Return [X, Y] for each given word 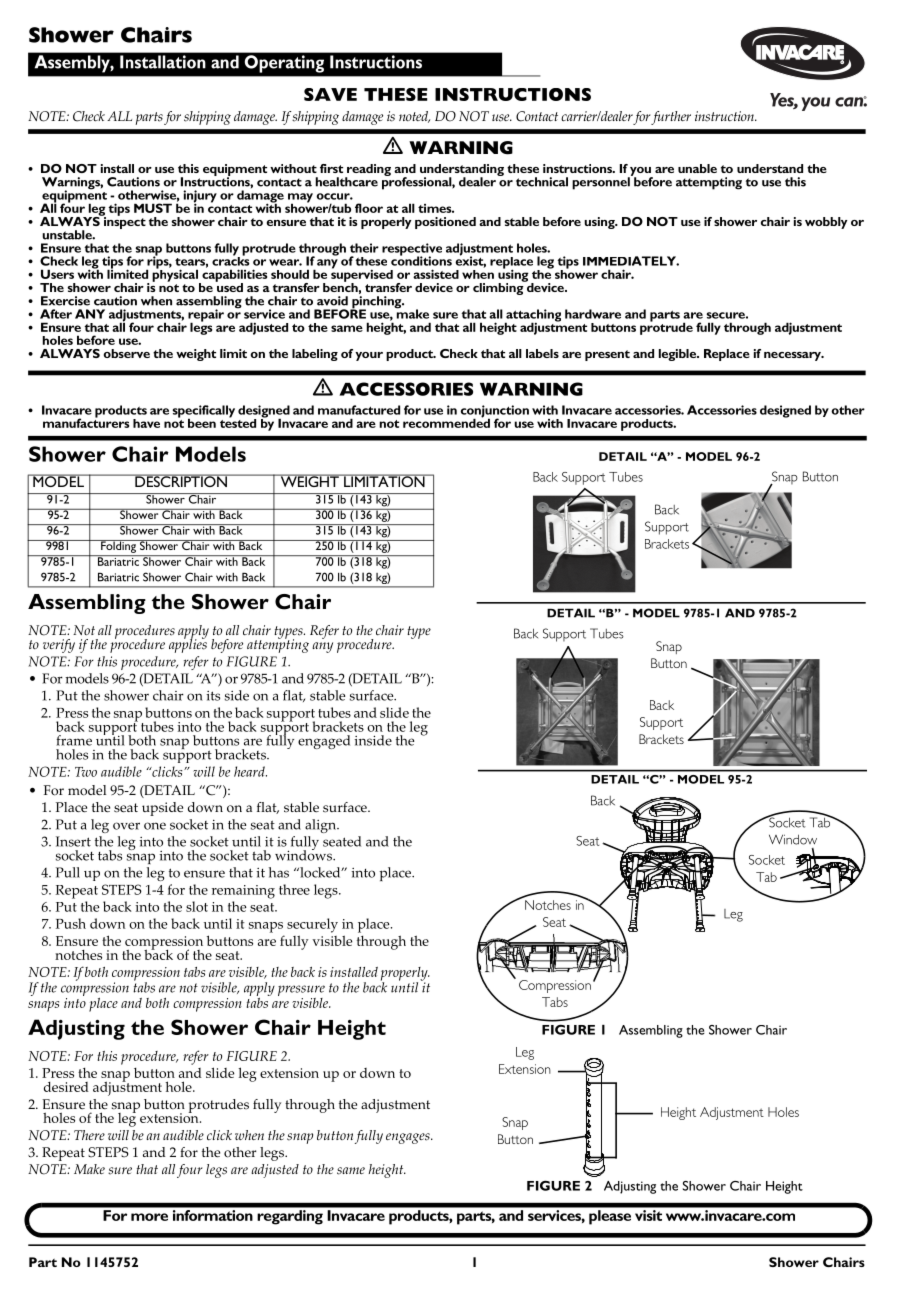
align [321, 826]
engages [409, 1138]
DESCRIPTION [181, 480]
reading [368, 171]
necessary [793, 356]
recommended [446, 422]
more [149, 1217]
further [671, 118]
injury [200, 197]
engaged [324, 742]
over [126, 826]
